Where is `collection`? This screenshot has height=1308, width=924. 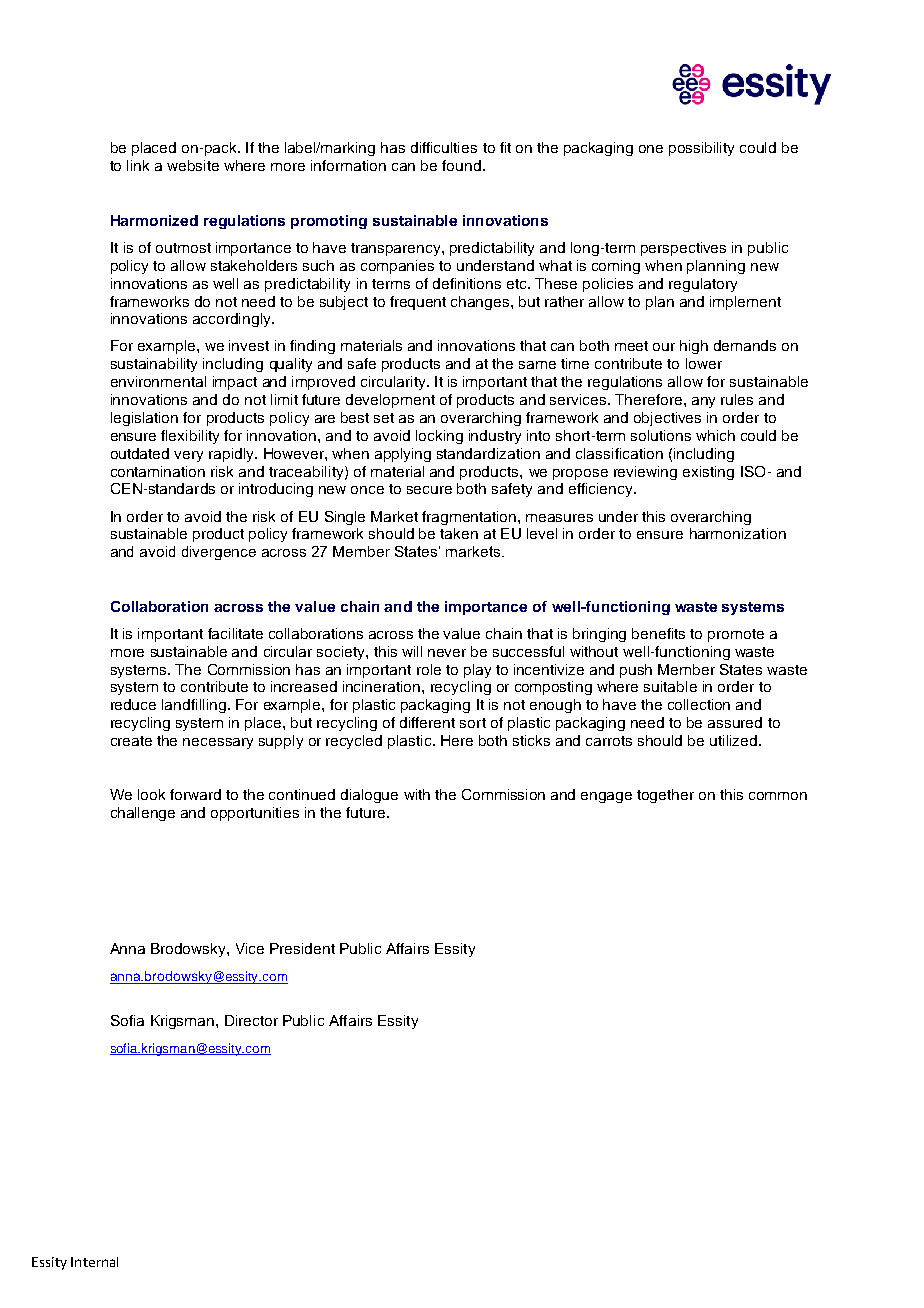 collection is located at coordinates (699, 704).
